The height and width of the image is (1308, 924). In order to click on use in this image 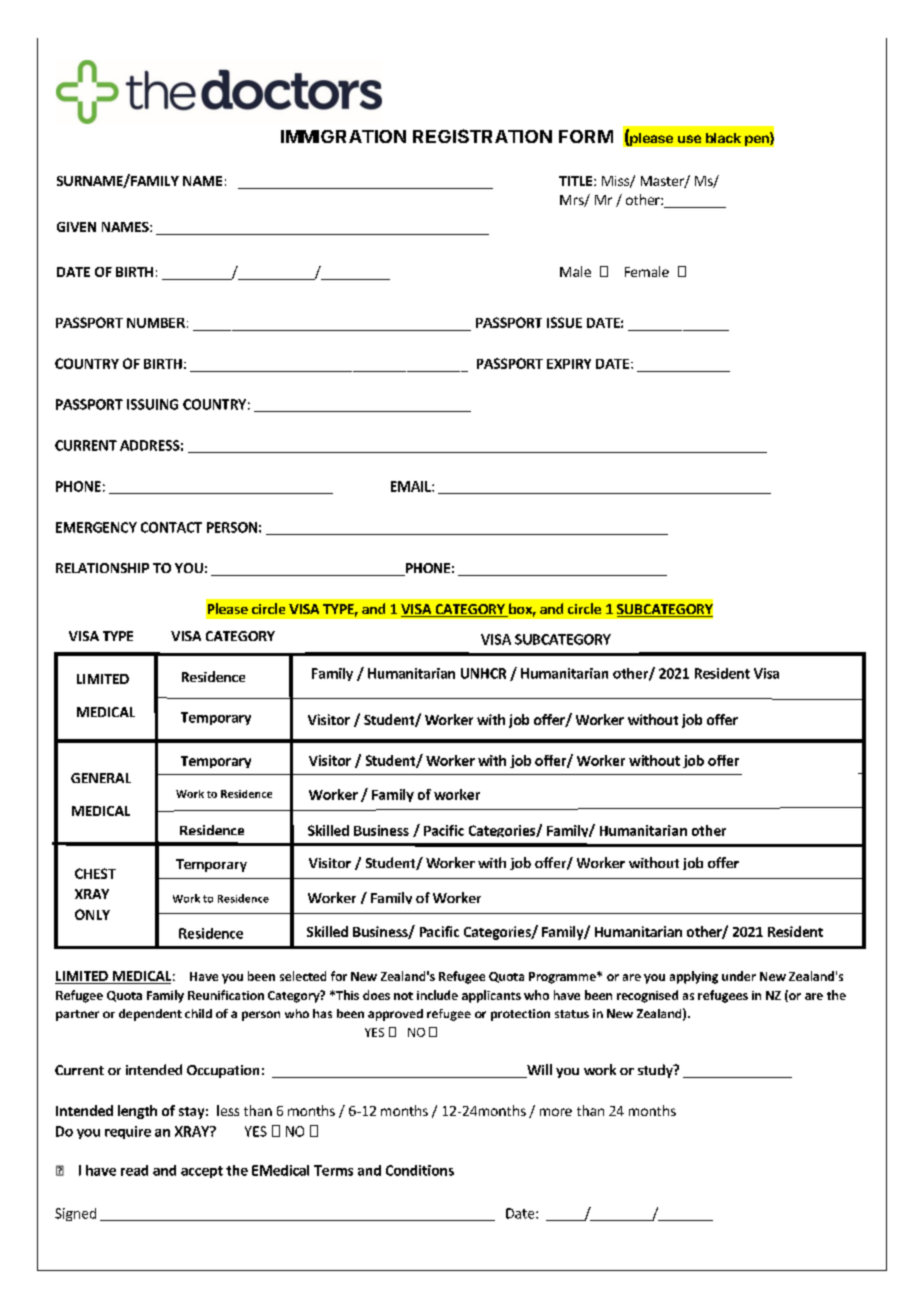, I will do `click(689, 139)`.
